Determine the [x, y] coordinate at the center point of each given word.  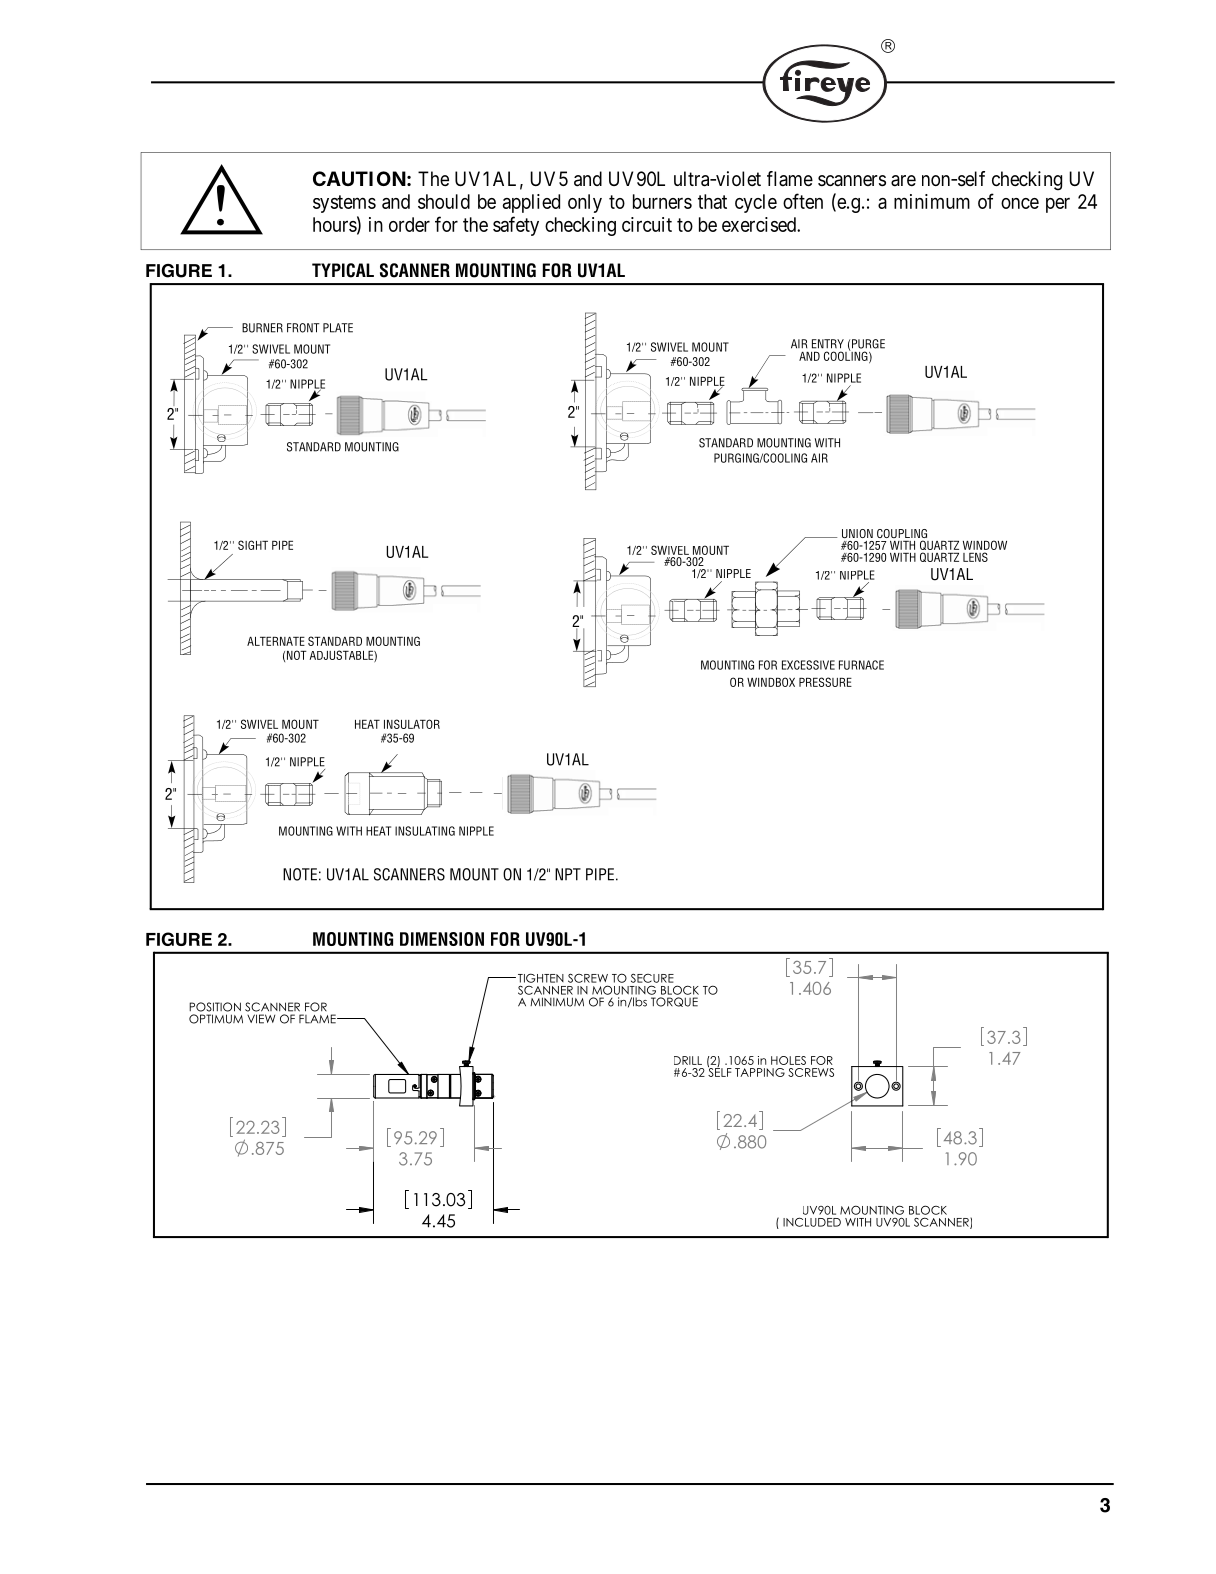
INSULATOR [412, 724]
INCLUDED [812, 1222]
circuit [647, 224]
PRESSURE [825, 682]
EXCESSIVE [808, 665]
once [1020, 203]
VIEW [261, 1019]
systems [344, 204]
